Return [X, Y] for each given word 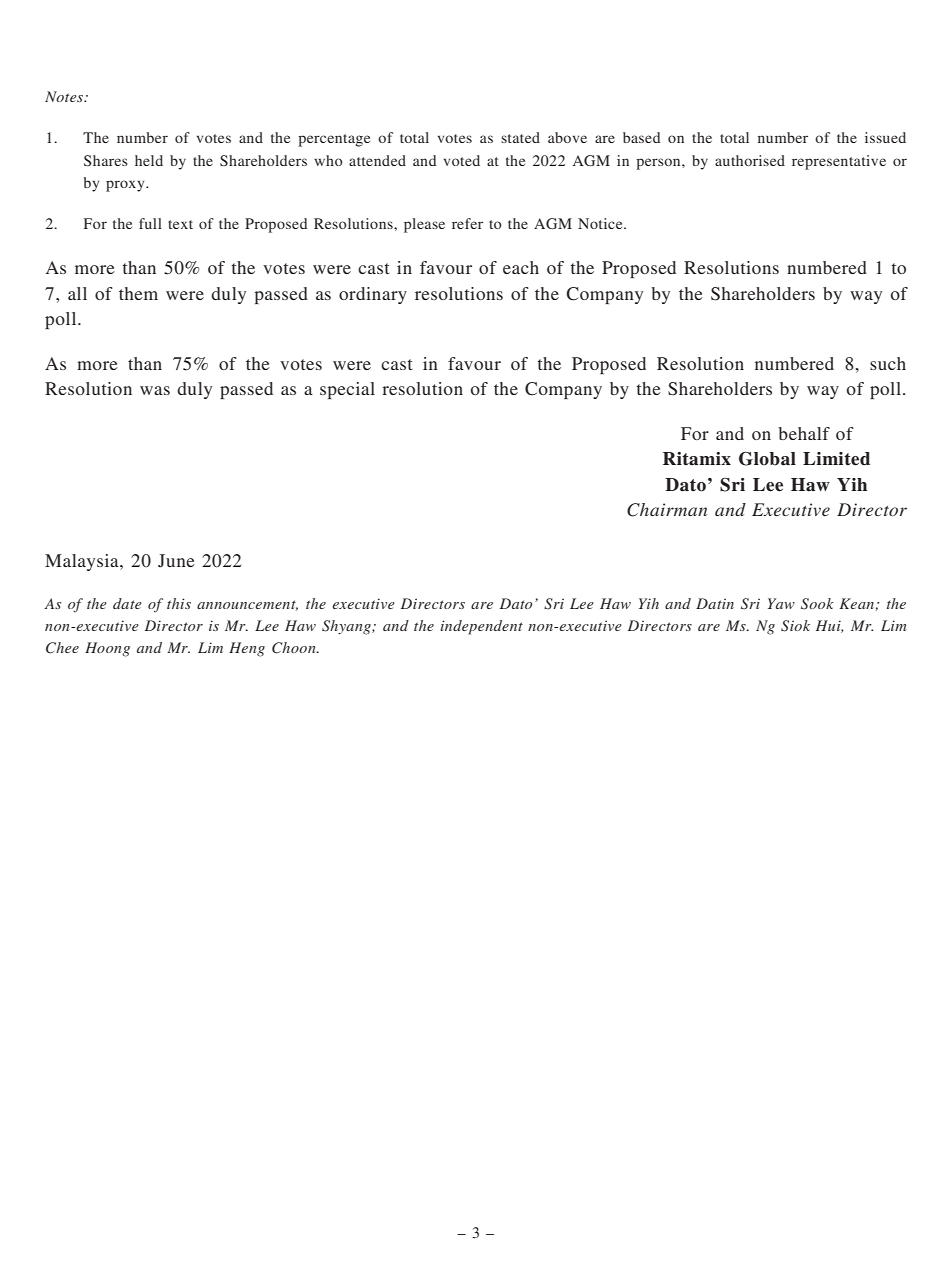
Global [767, 459]
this [179, 603]
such [888, 363]
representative [839, 162]
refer [467, 223]
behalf [804, 433]
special [347, 390]
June [176, 561]
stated [520, 137]
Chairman [667, 510]
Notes [65, 96]
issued [885, 137]
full [150, 223]
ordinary [373, 295]
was [155, 390]
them [138, 293]
